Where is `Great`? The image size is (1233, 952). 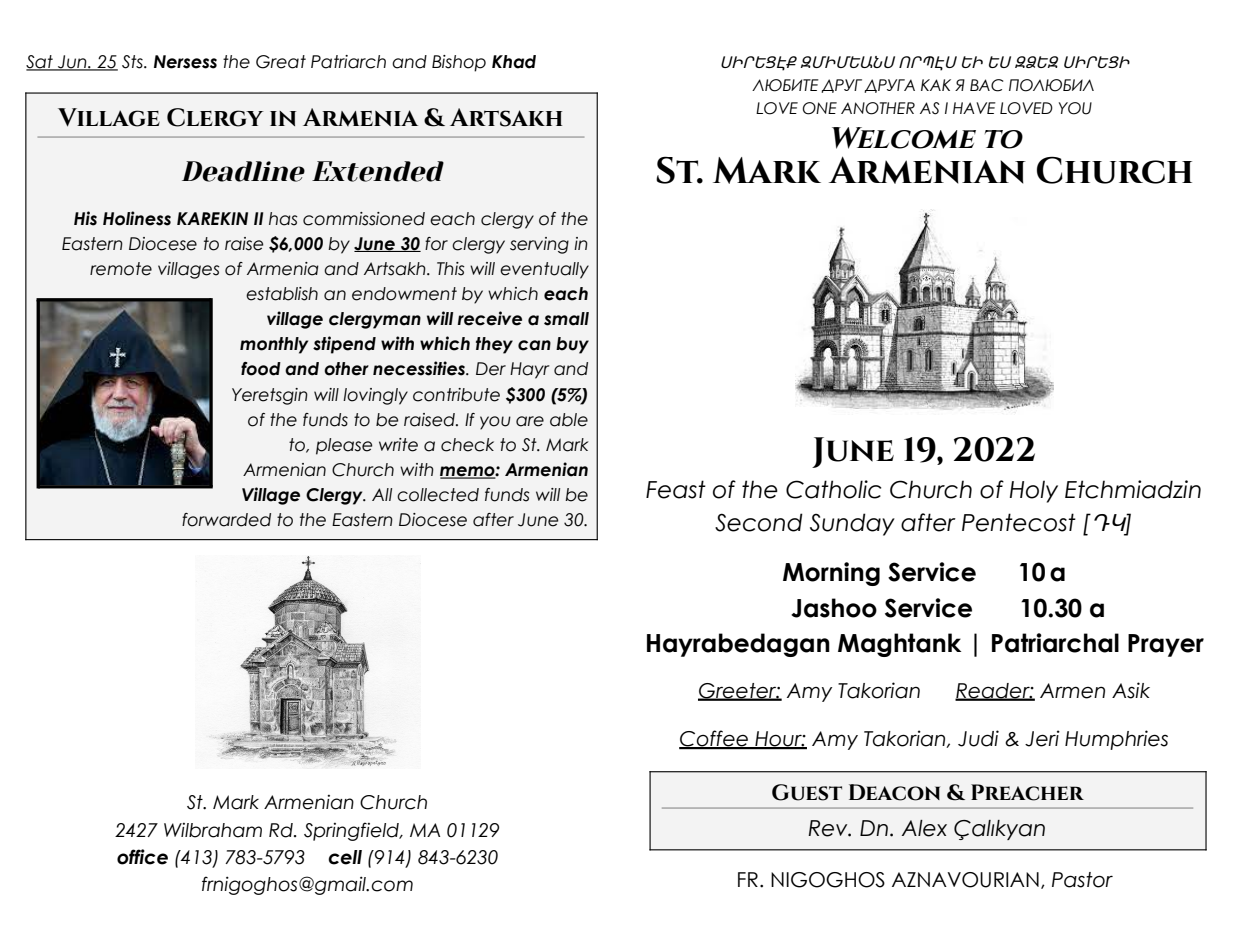
Great is located at coordinates (281, 62).
